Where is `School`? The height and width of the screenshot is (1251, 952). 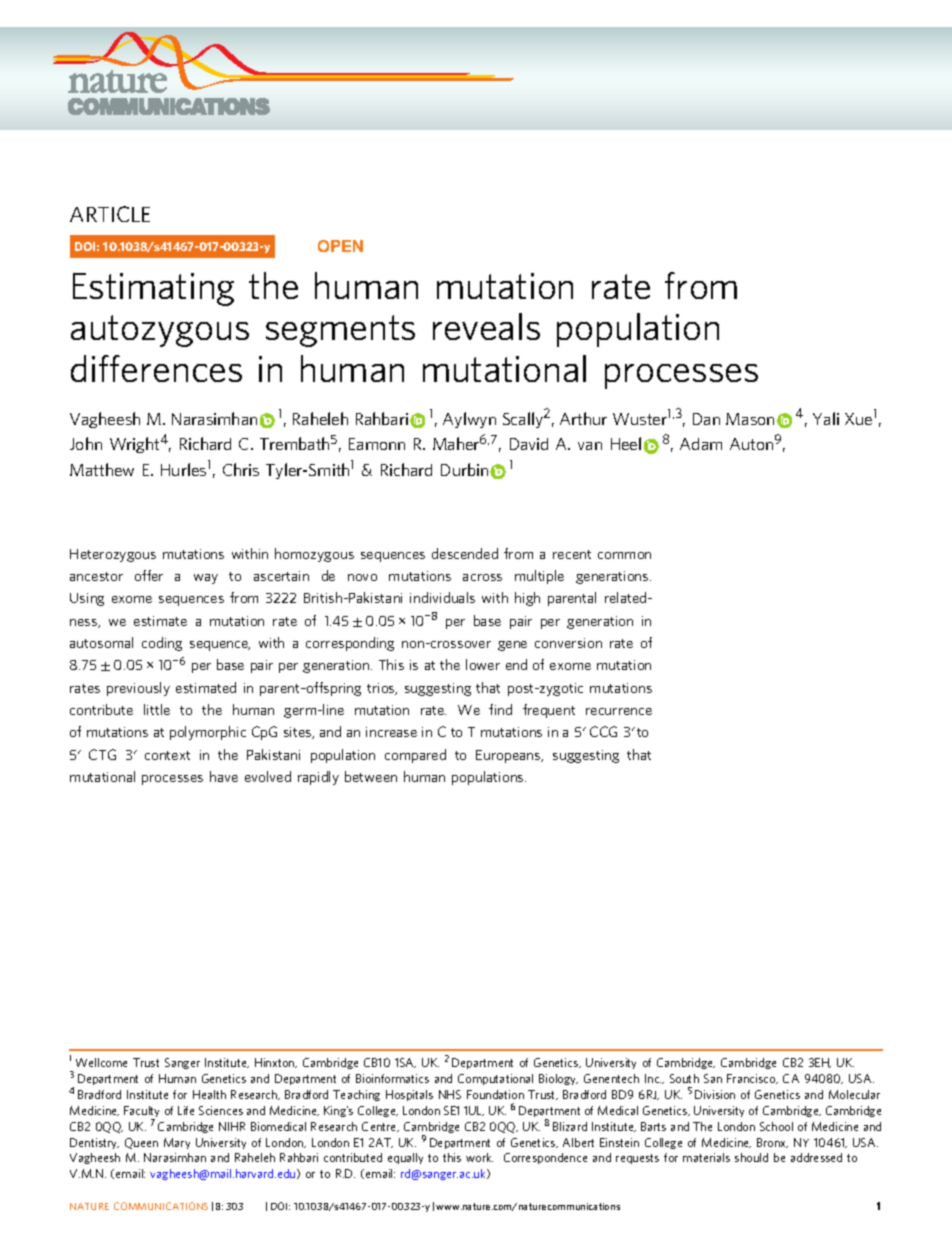
School is located at coordinates (776, 1126).
